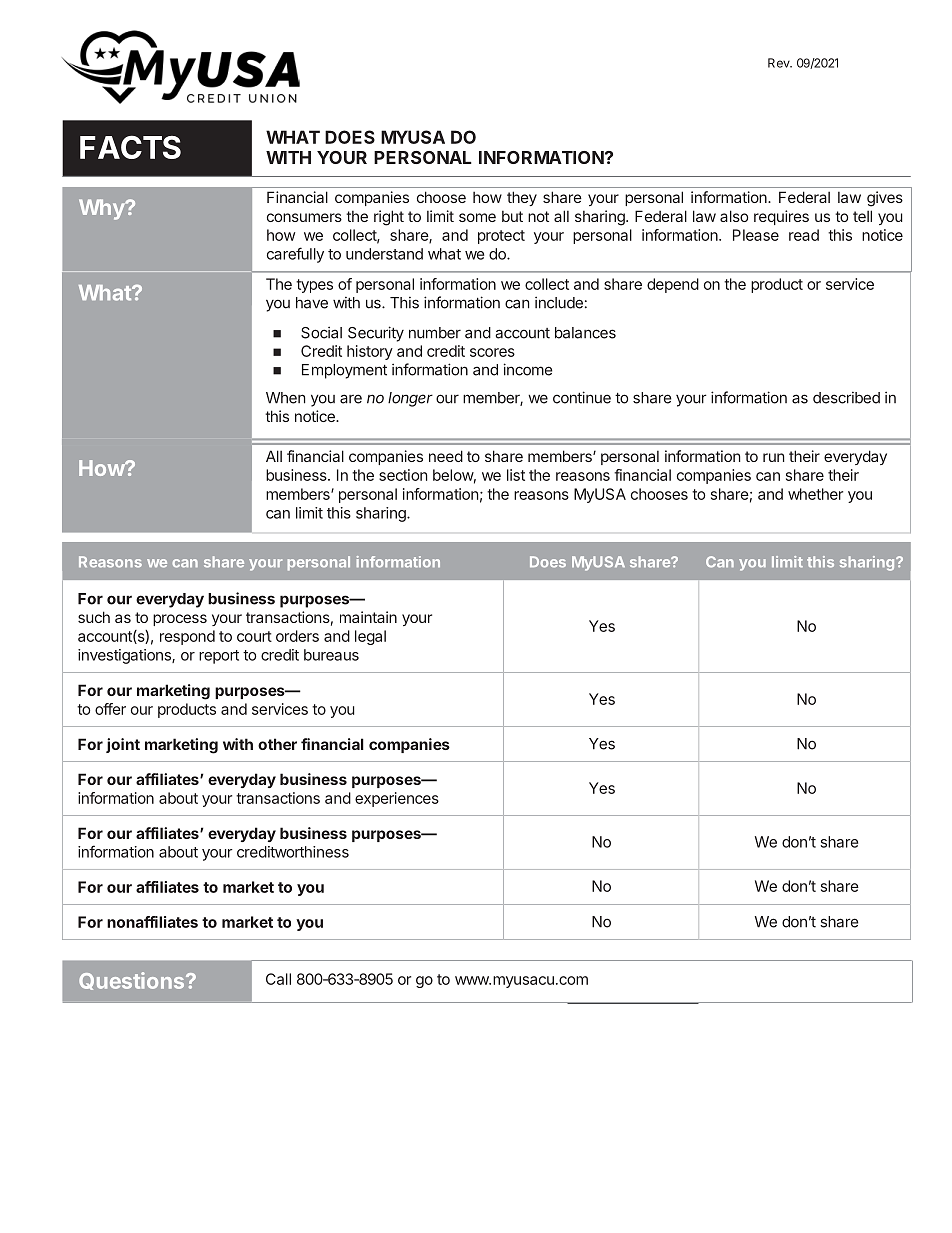 The width and height of the page is (952, 1233). What do you see at coordinates (492, 352) in the page?
I see `scores` at bounding box center [492, 352].
